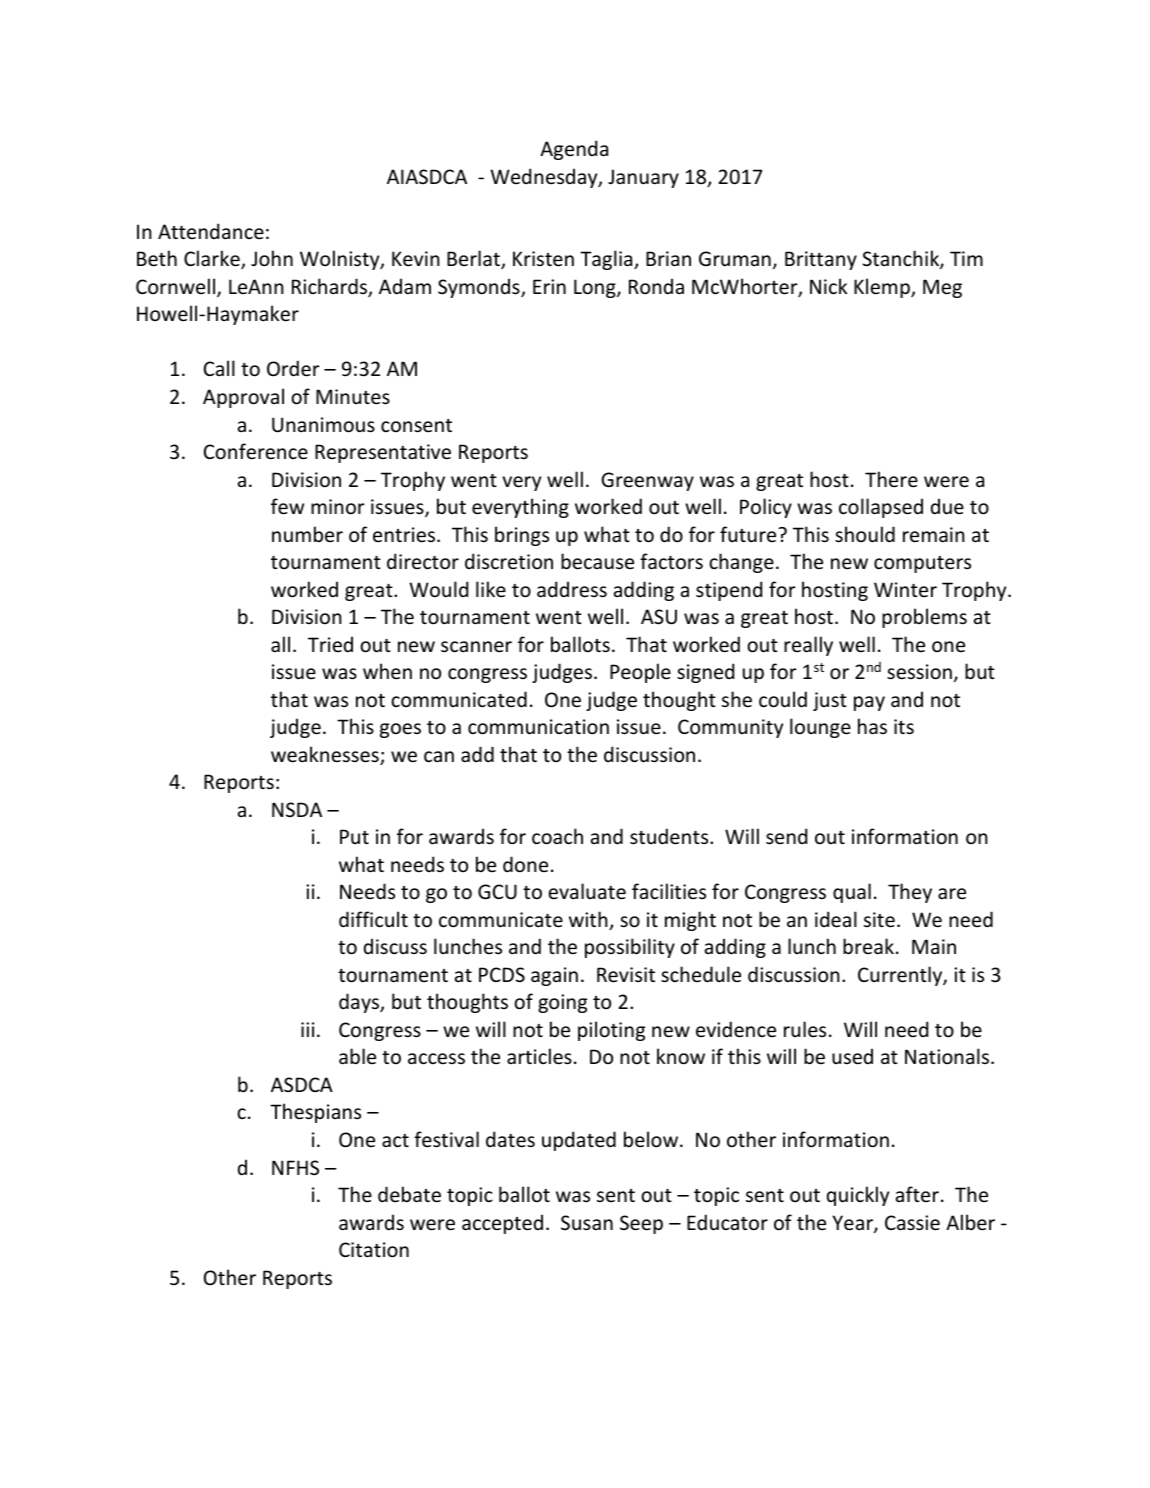 This document has height=1488, width=1150. Describe the element at coordinates (287, 506) in the document. I see `few` at that location.
